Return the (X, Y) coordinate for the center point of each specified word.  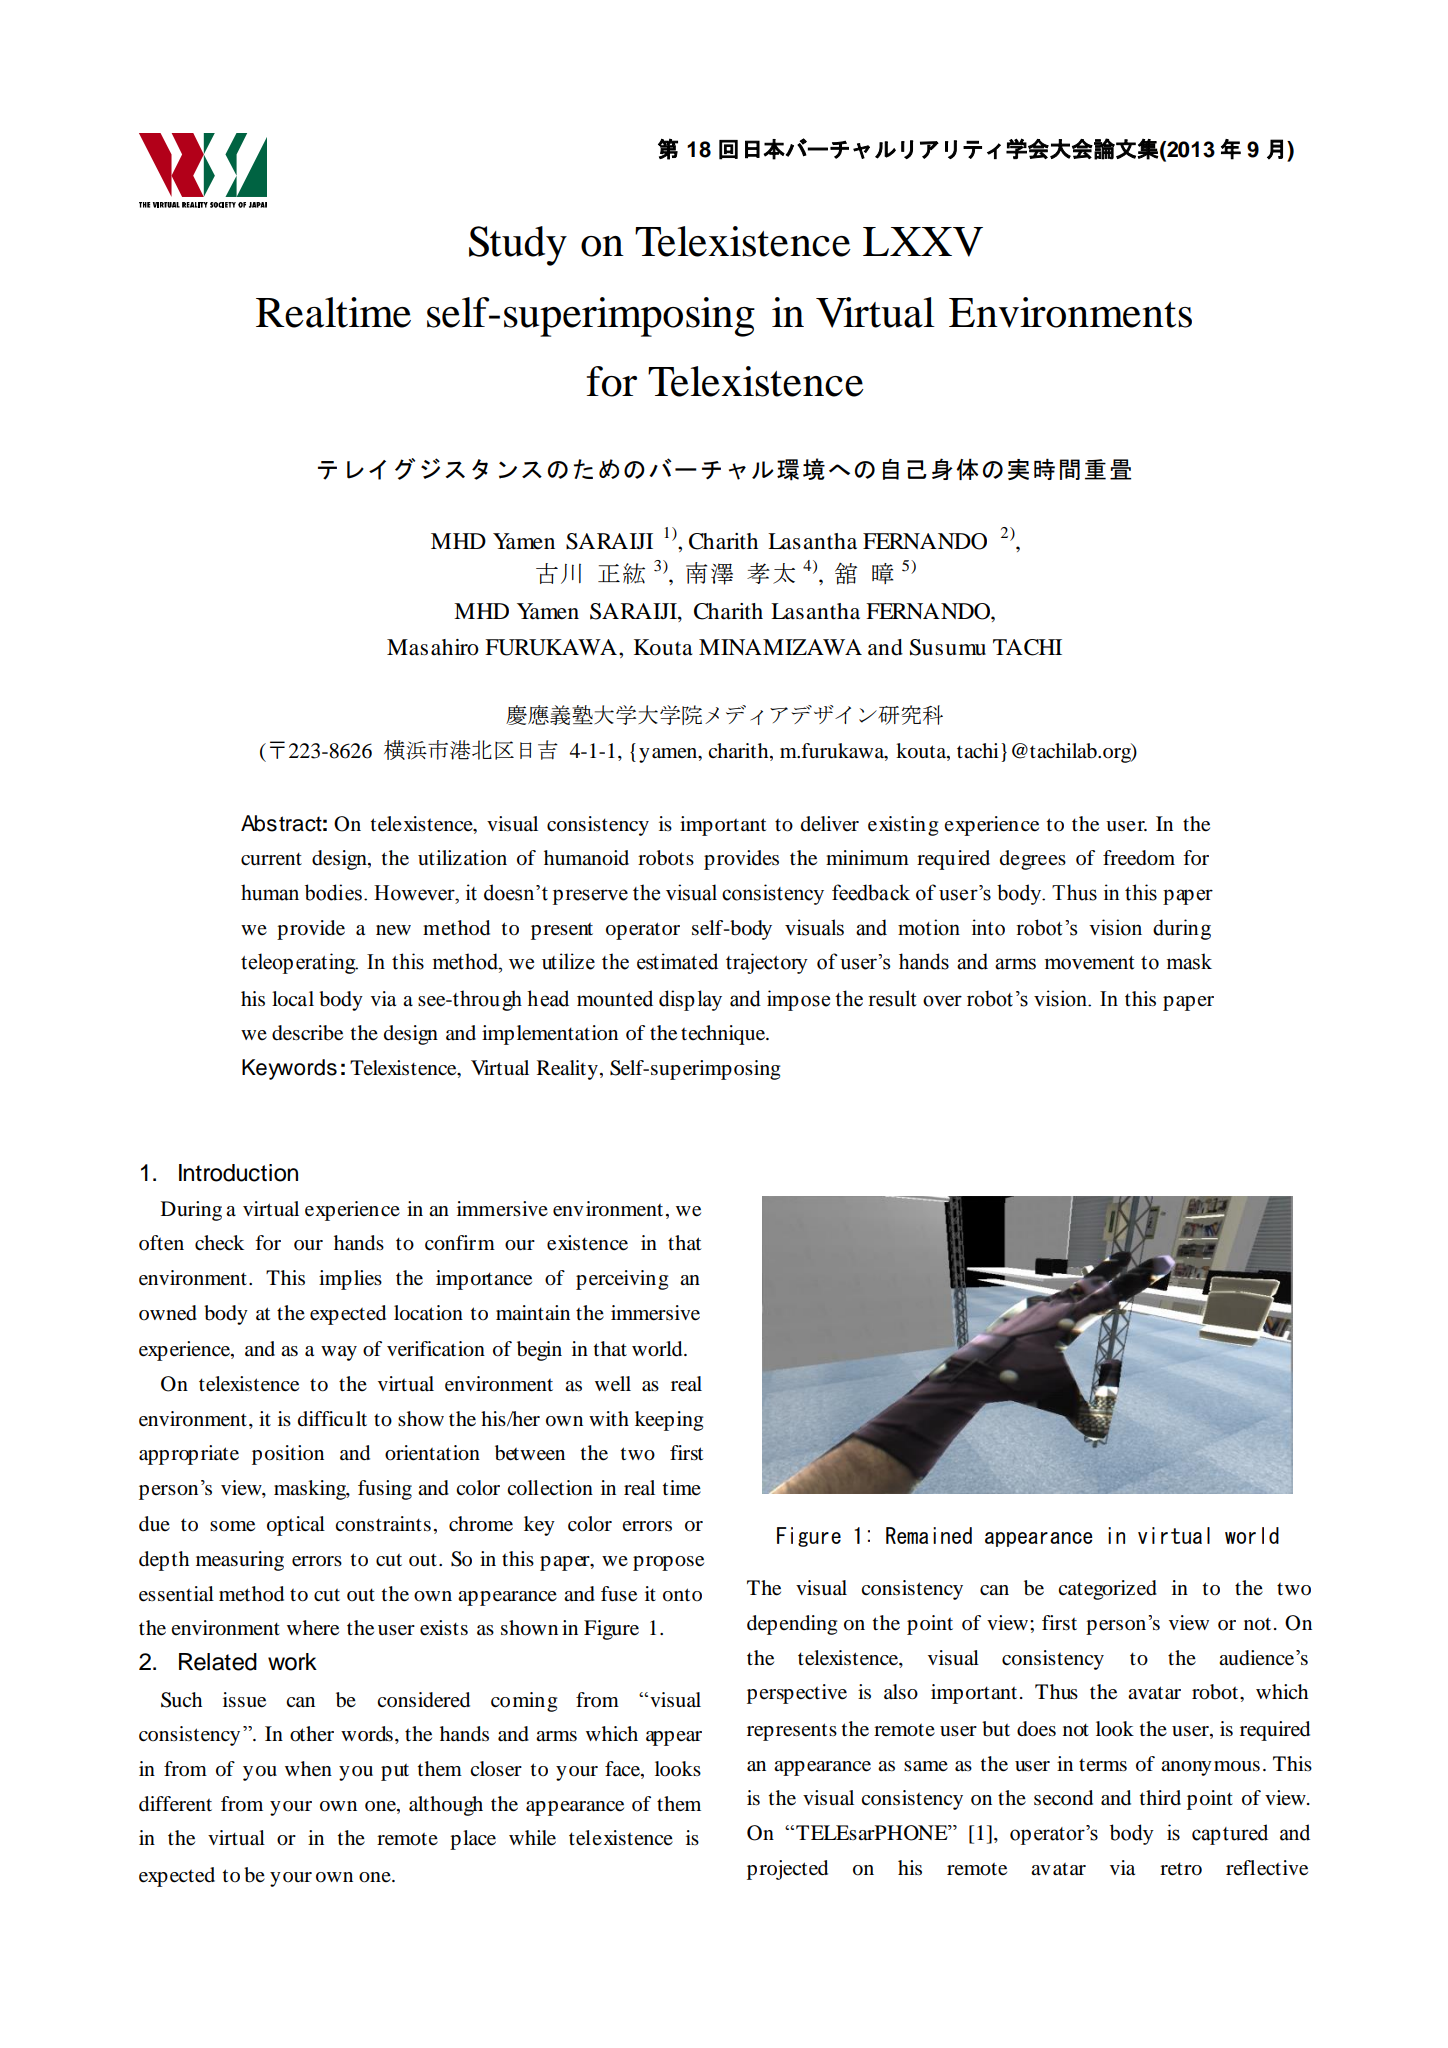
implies (350, 1280)
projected (787, 1870)
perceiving (622, 1280)
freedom (1139, 858)
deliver (830, 824)
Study (518, 246)
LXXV (923, 242)
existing (903, 826)
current (271, 859)
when (308, 1769)
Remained (929, 1535)
